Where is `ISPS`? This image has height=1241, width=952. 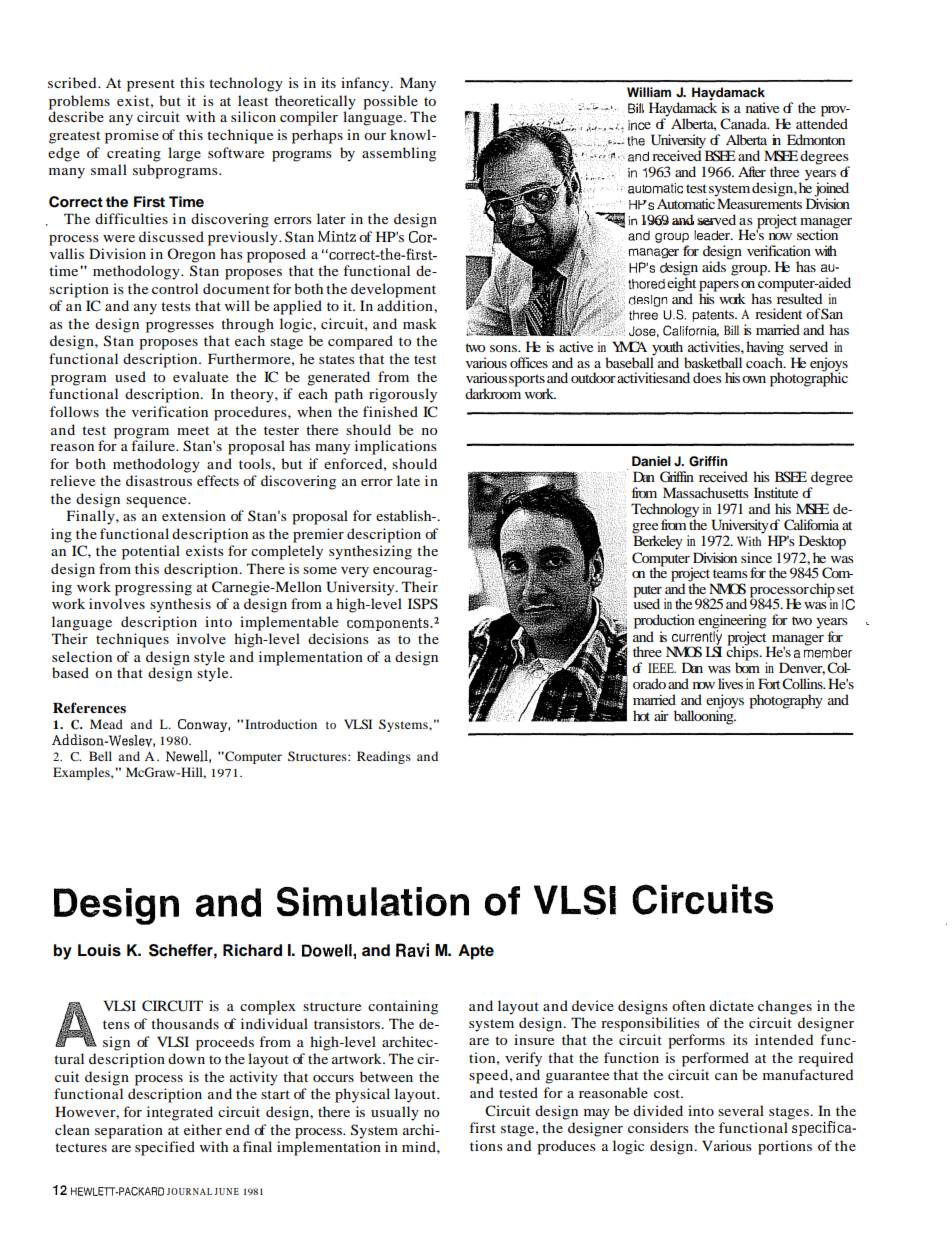 ISPS is located at coordinates (423, 604).
